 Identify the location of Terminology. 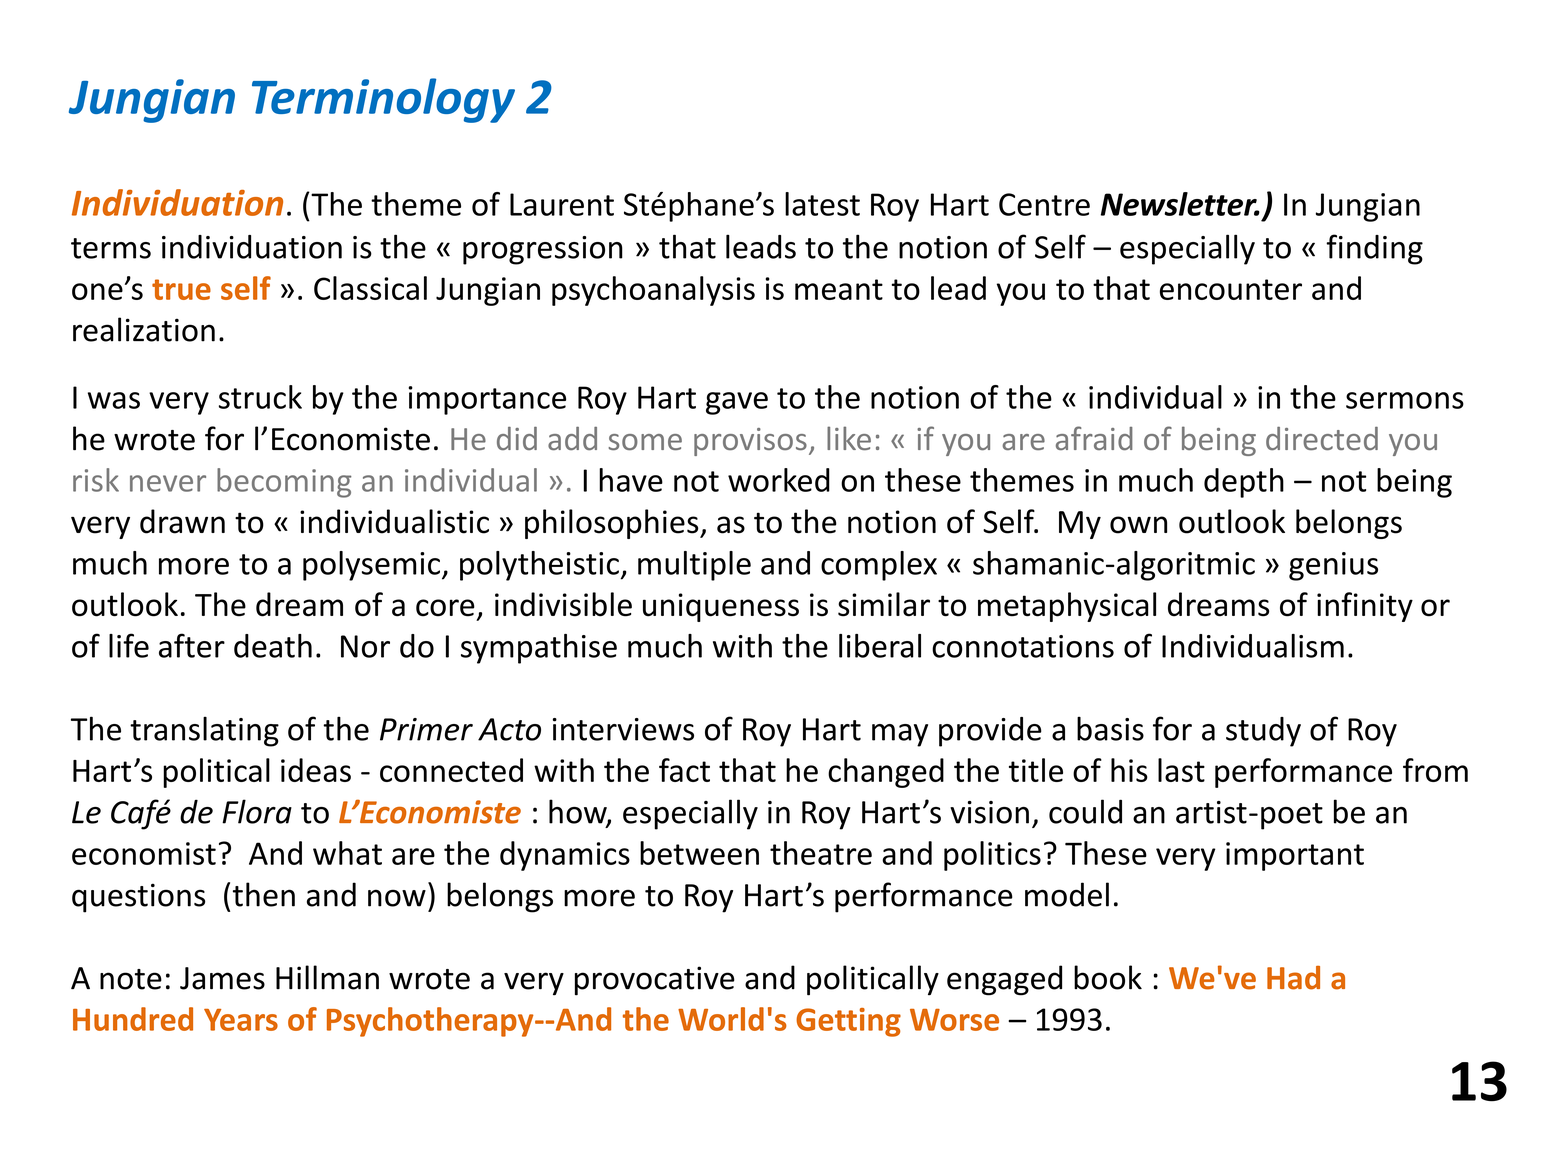
(383, 100).
